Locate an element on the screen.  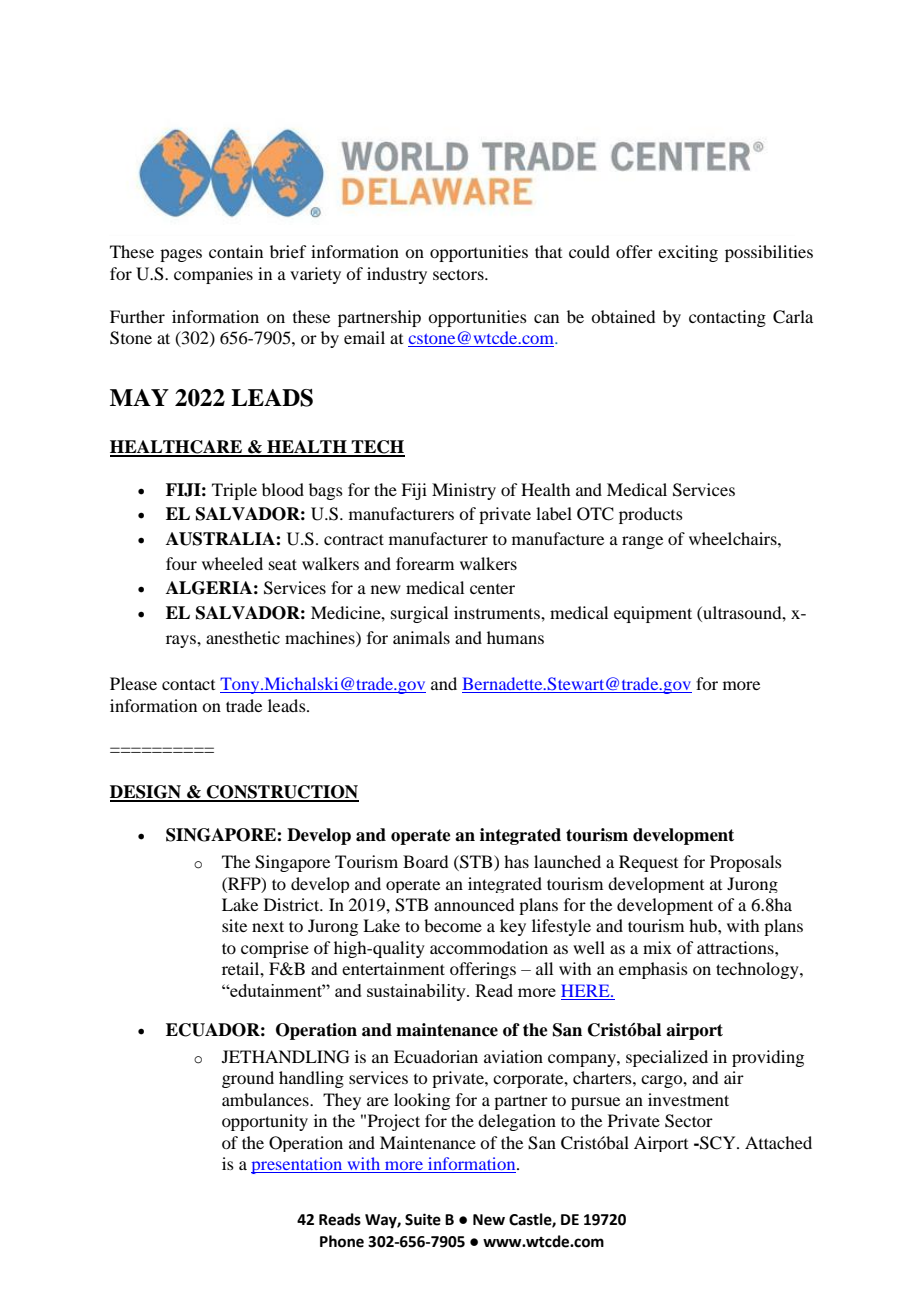
Suite is located at coordinates (423, 1219).
